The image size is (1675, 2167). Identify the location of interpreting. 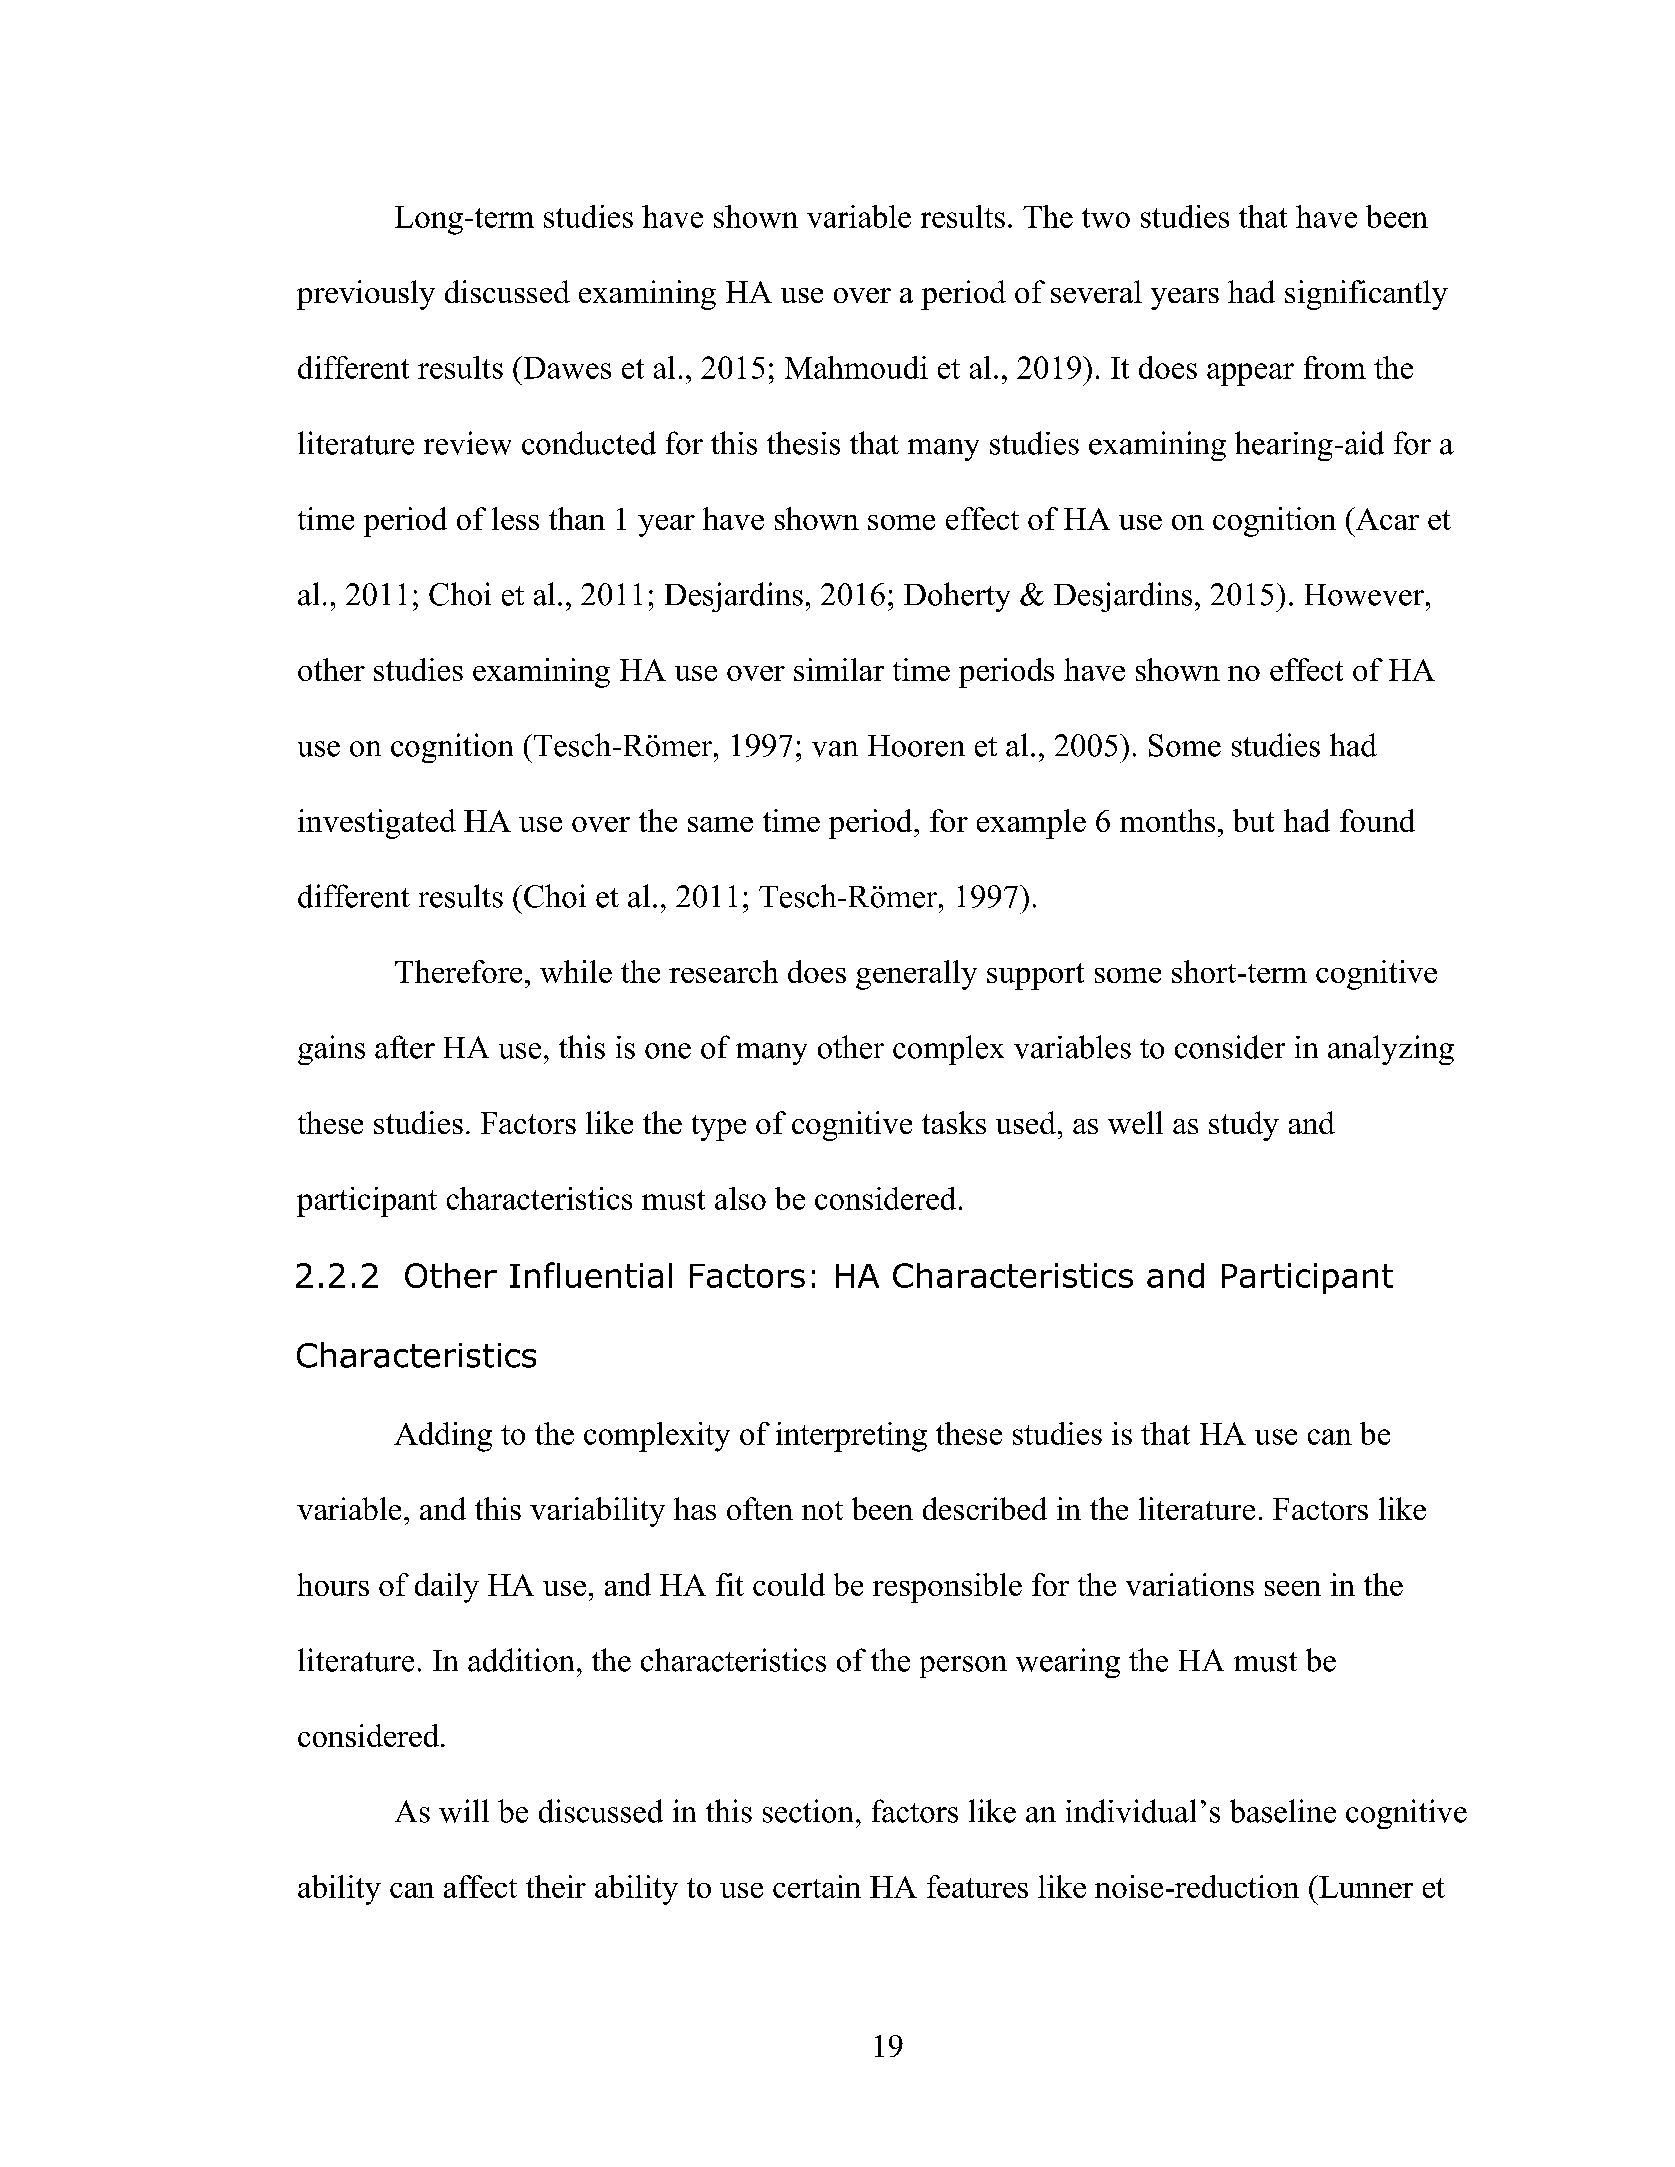
(851, 1437).
